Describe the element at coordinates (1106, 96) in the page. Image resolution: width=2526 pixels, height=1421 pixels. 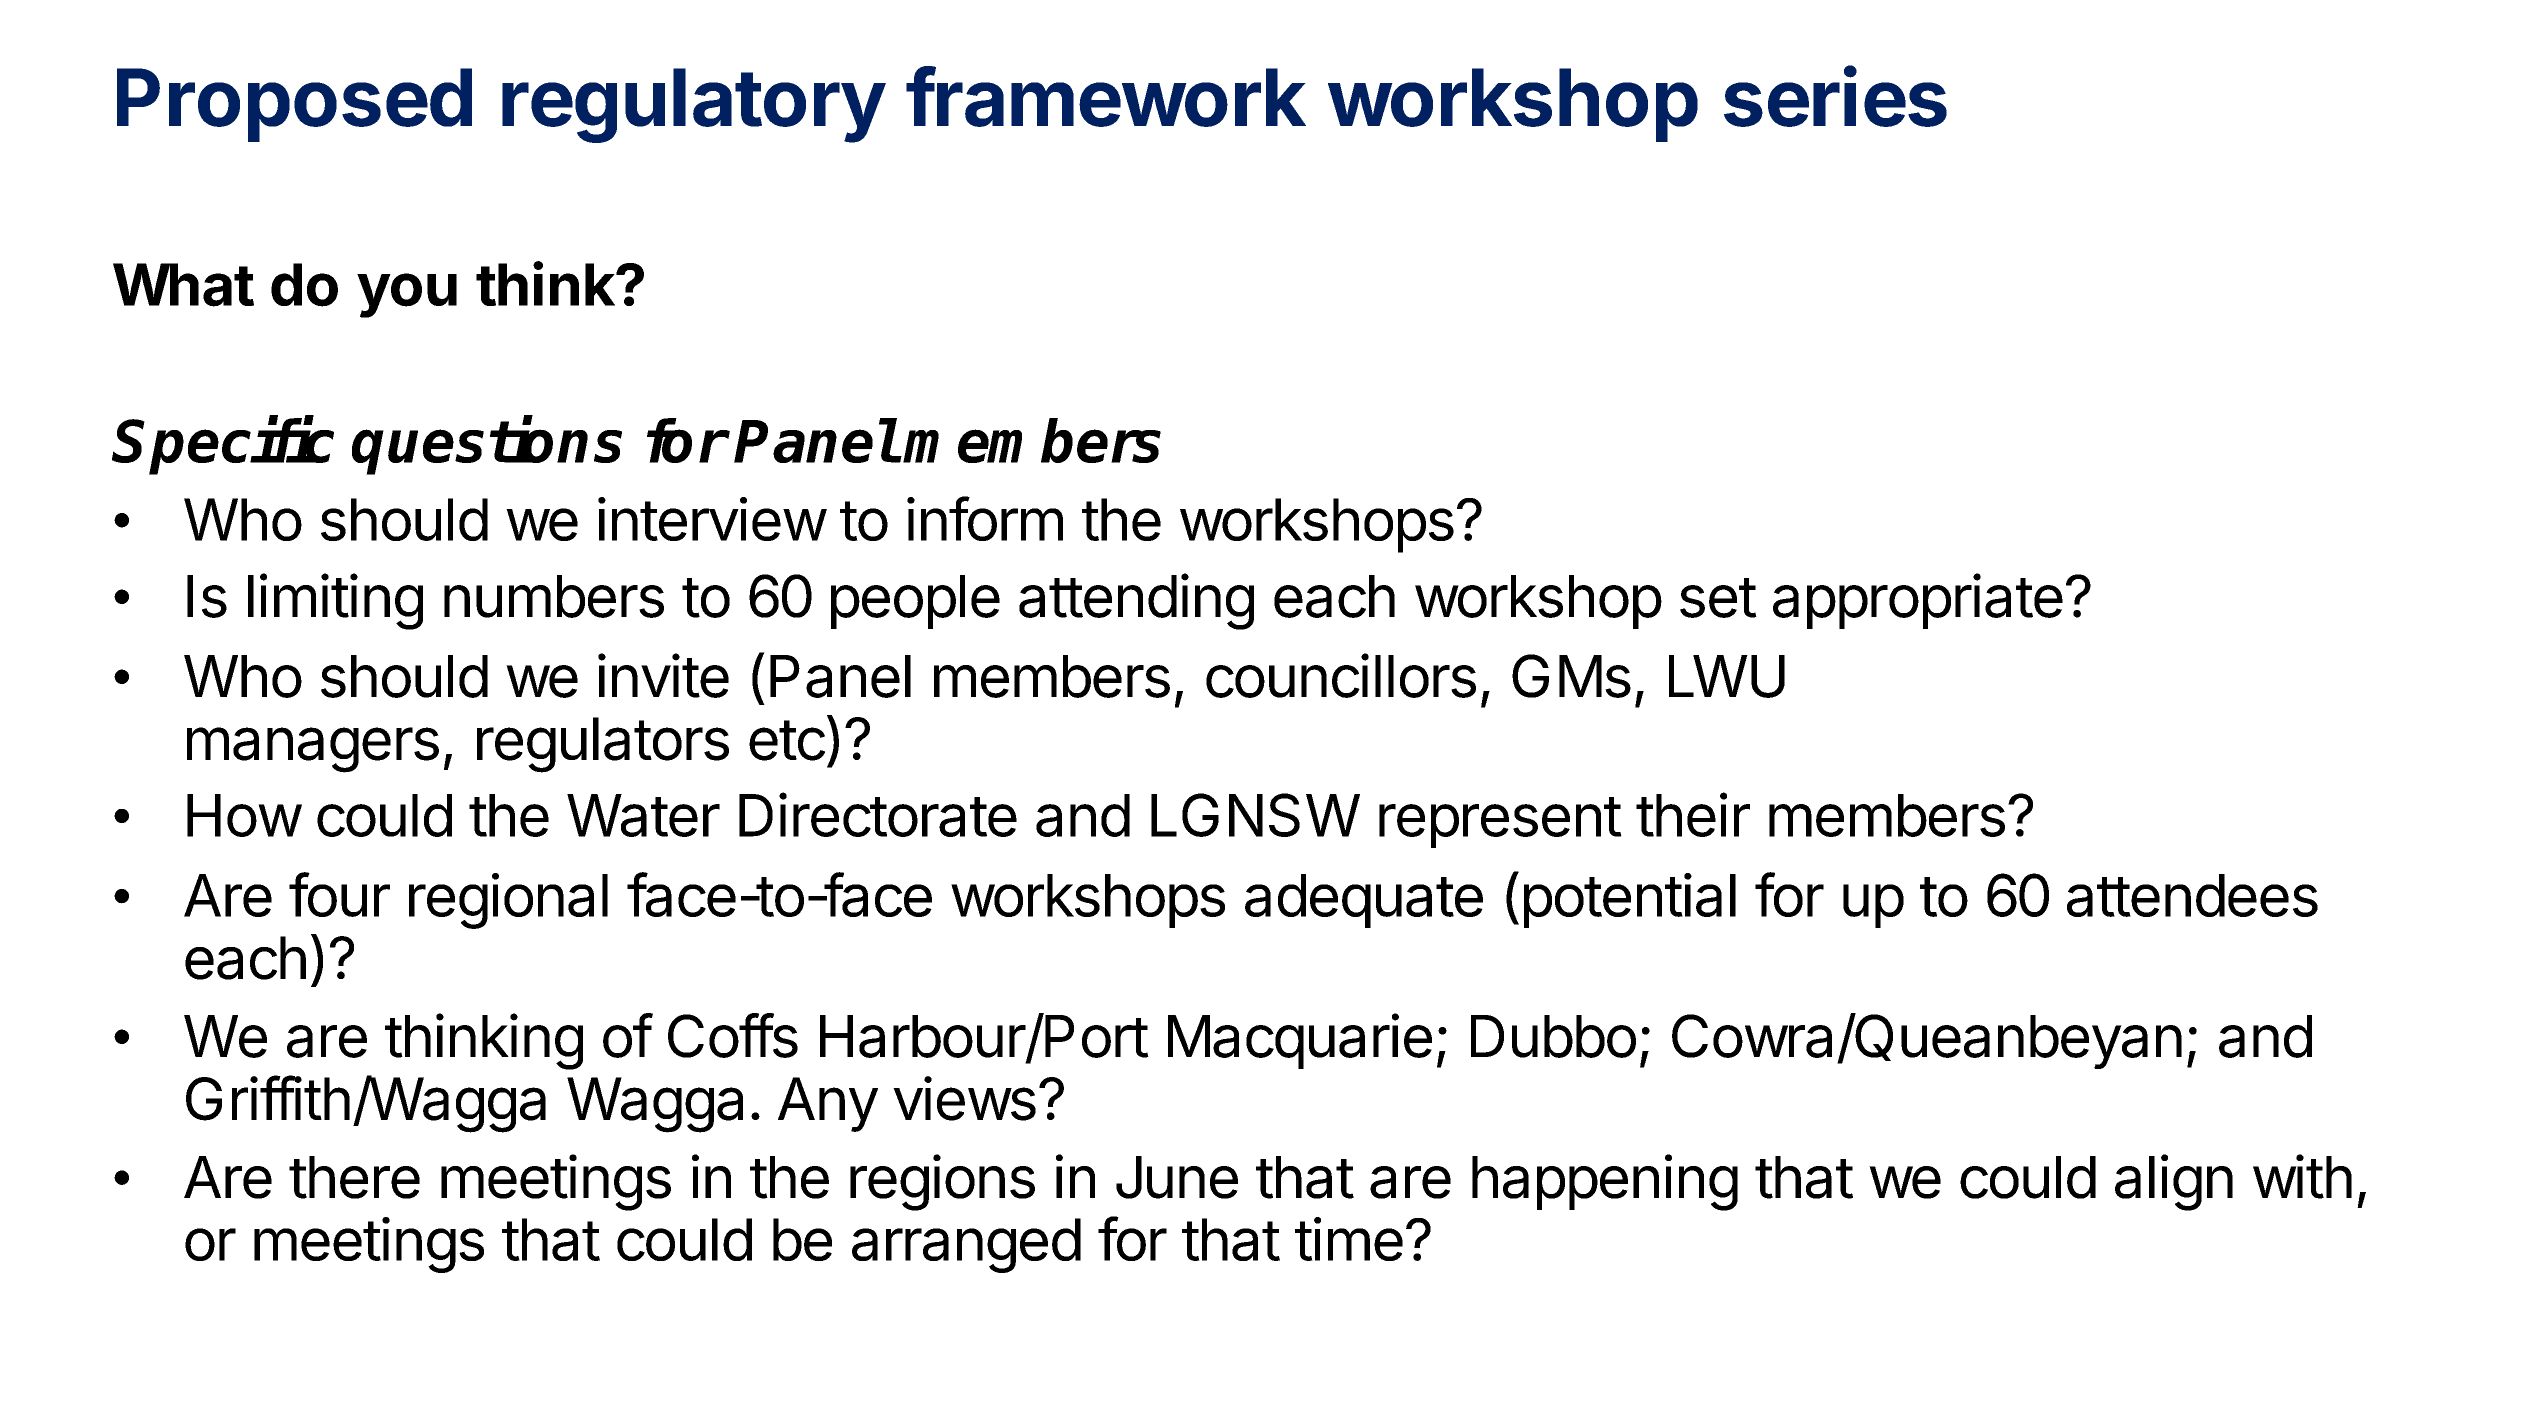
I see `framework` at that location.
